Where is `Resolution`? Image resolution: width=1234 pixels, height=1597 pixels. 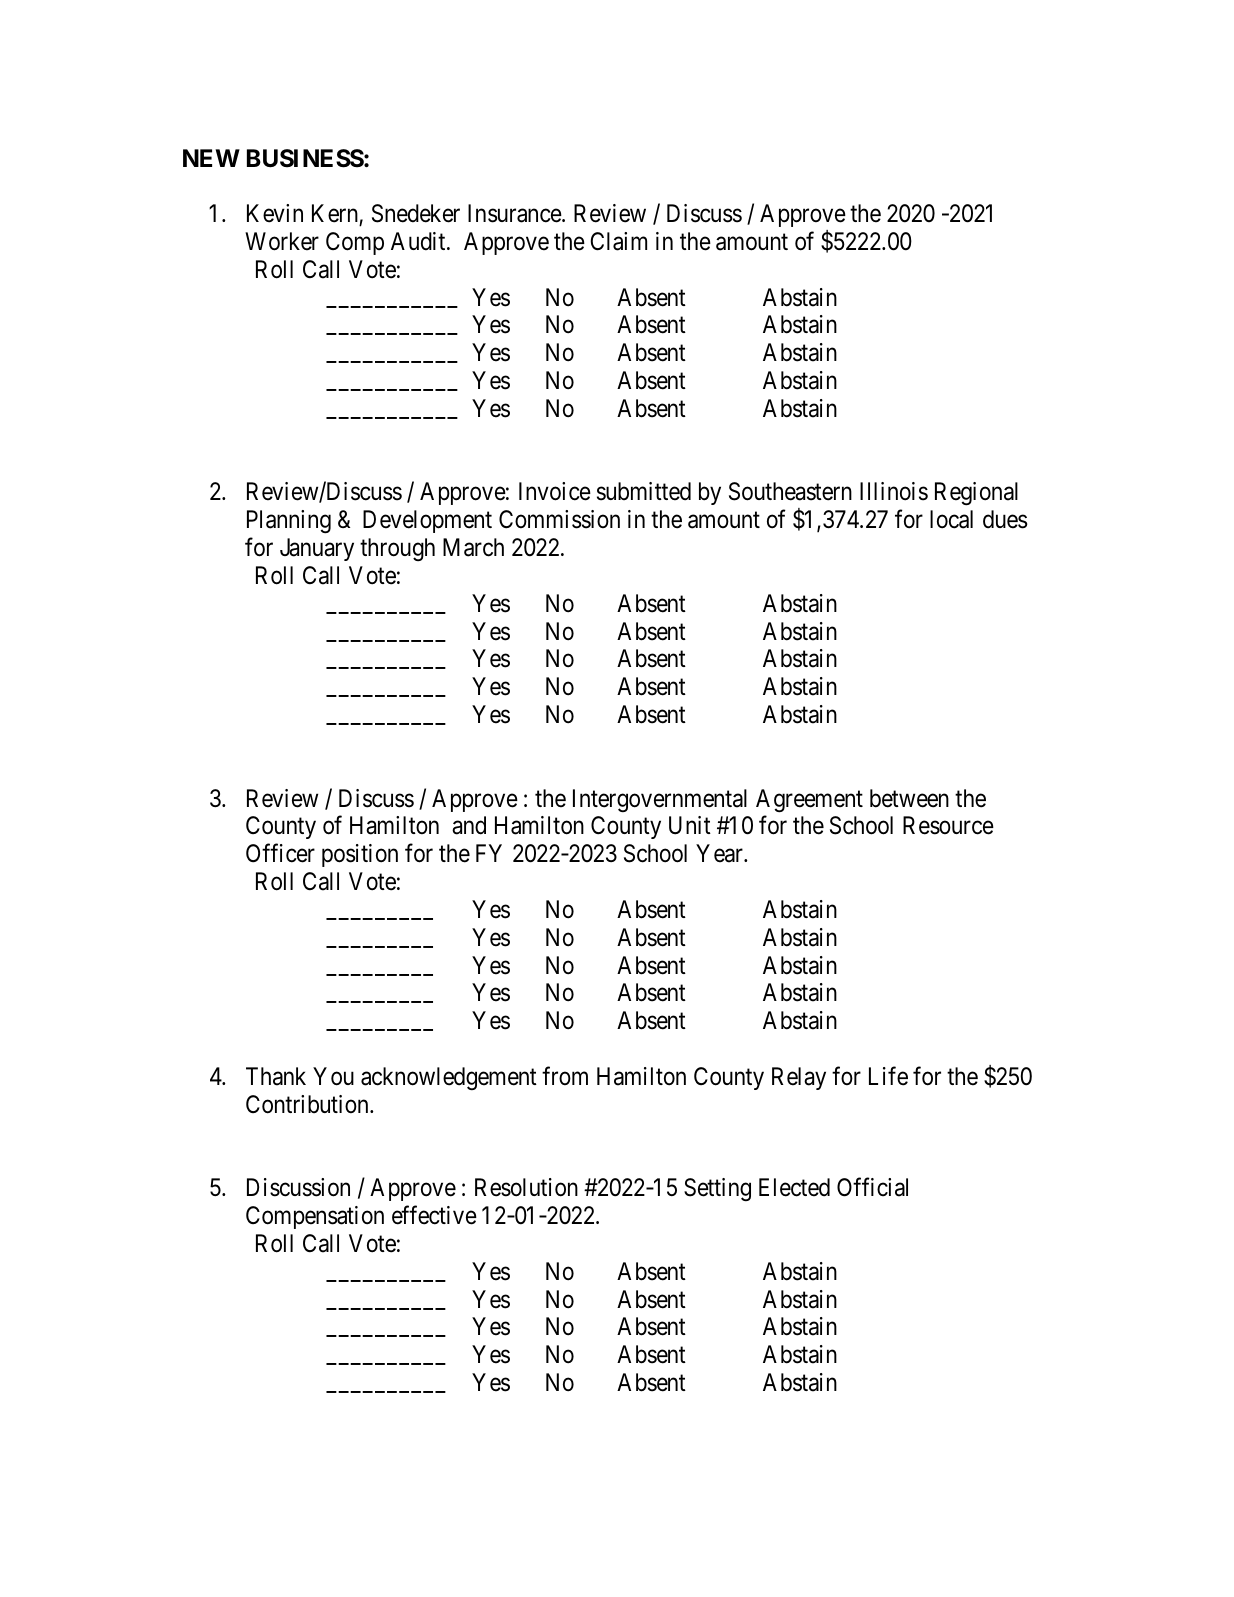 Resolution is located at coordinates (526, 1187).
